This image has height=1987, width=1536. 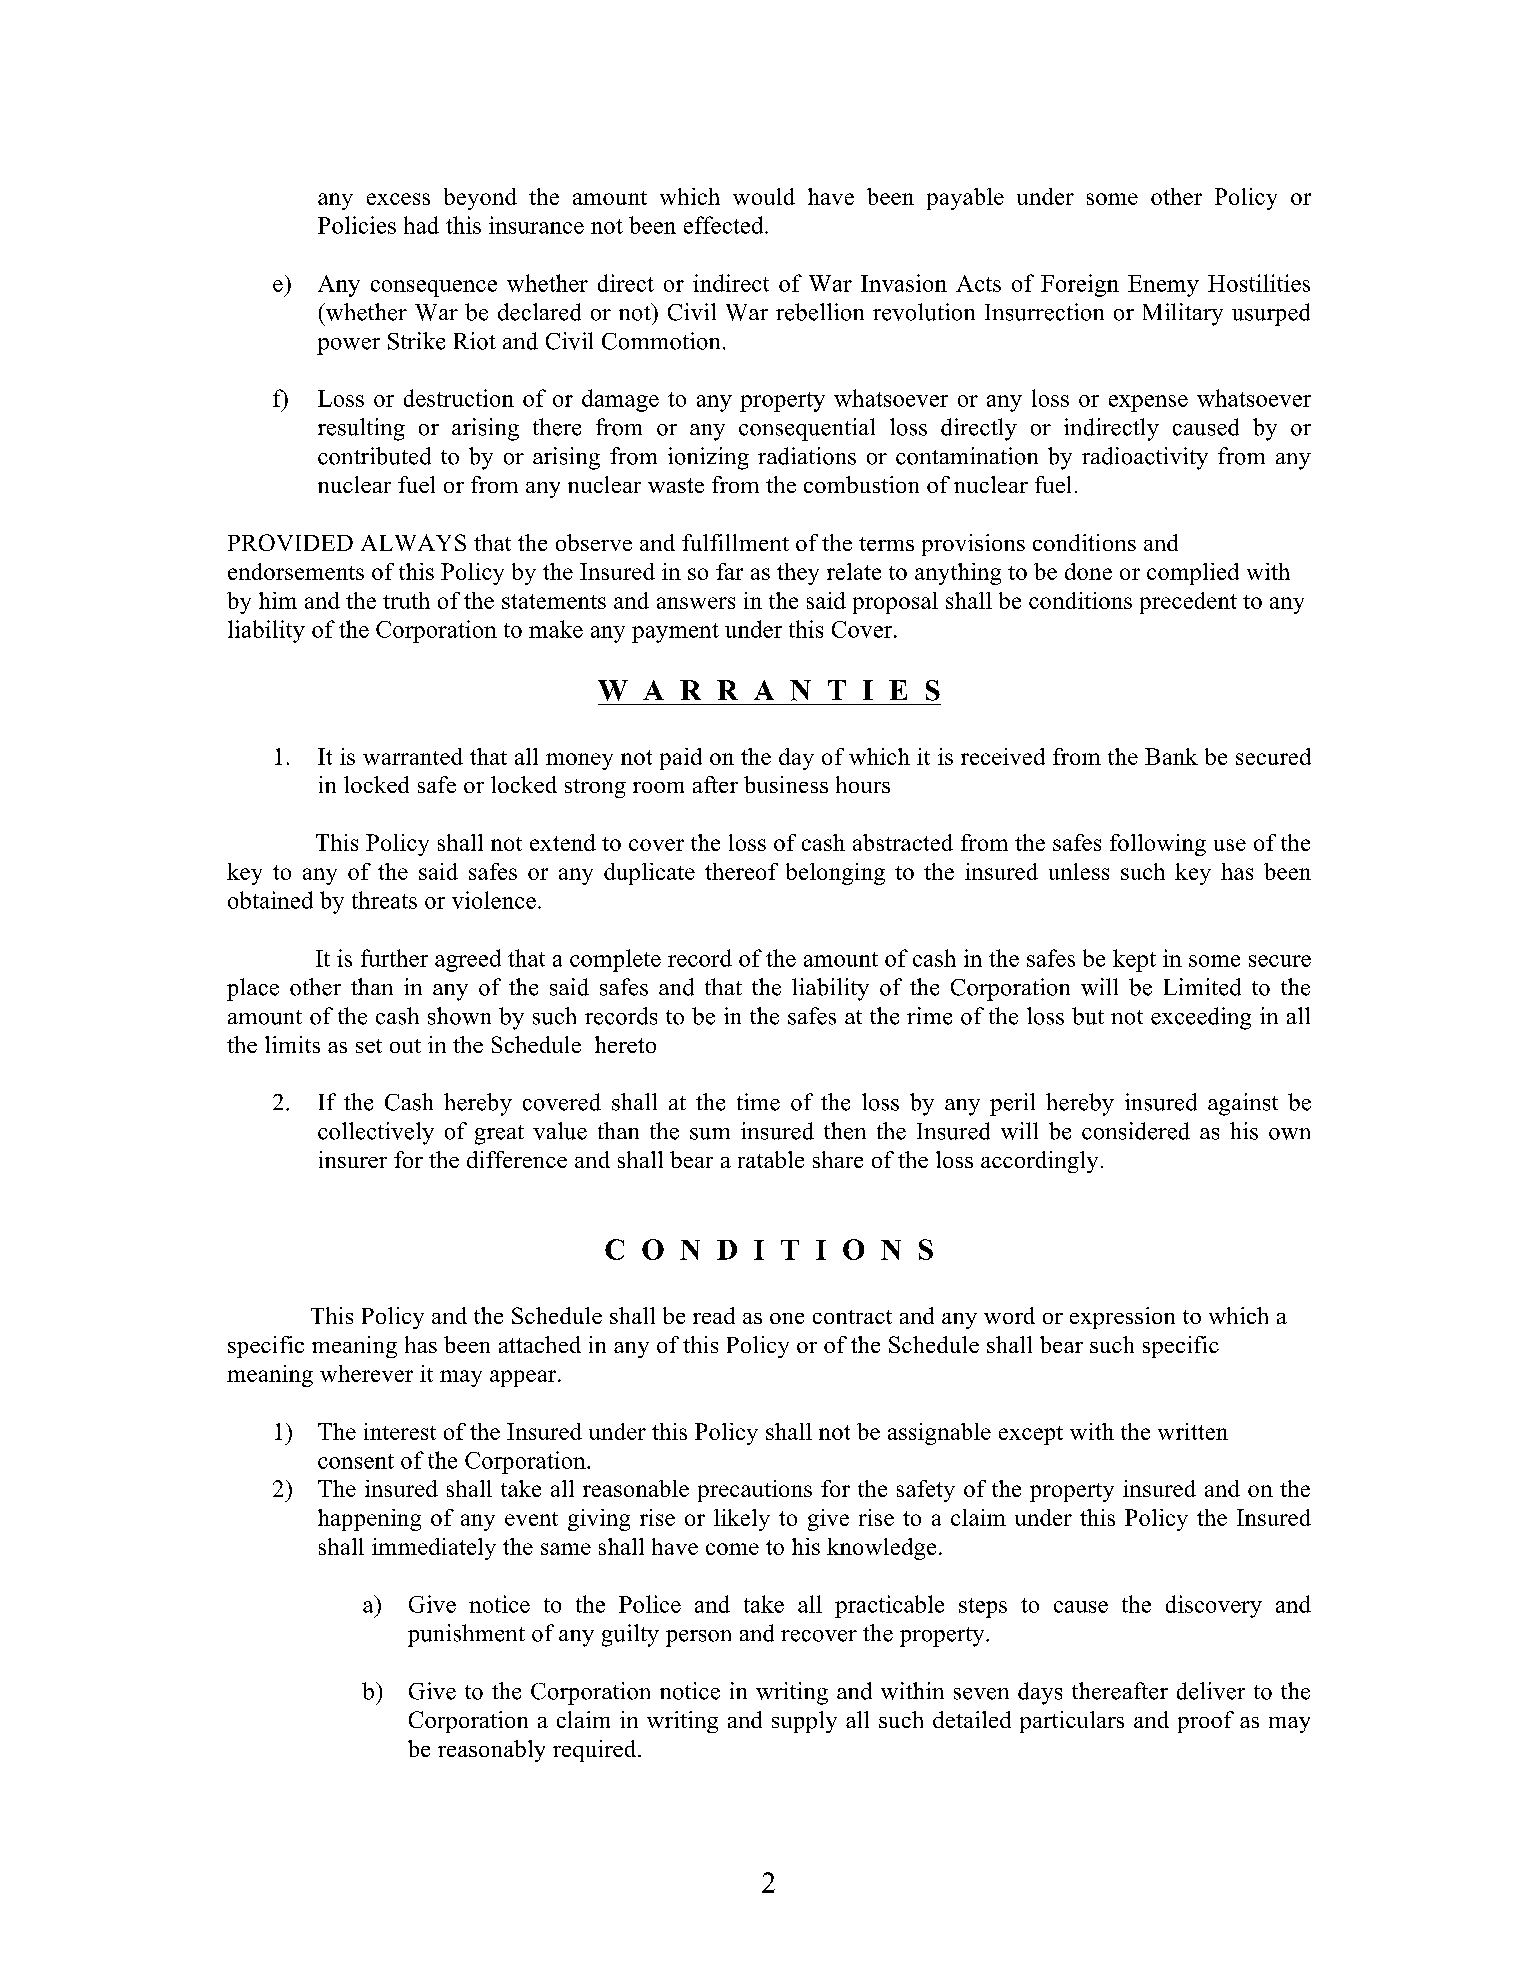 What do you see at coordinates (1171, 756) in the image?
I see `Bank` at bounding box center [1171, 756].
